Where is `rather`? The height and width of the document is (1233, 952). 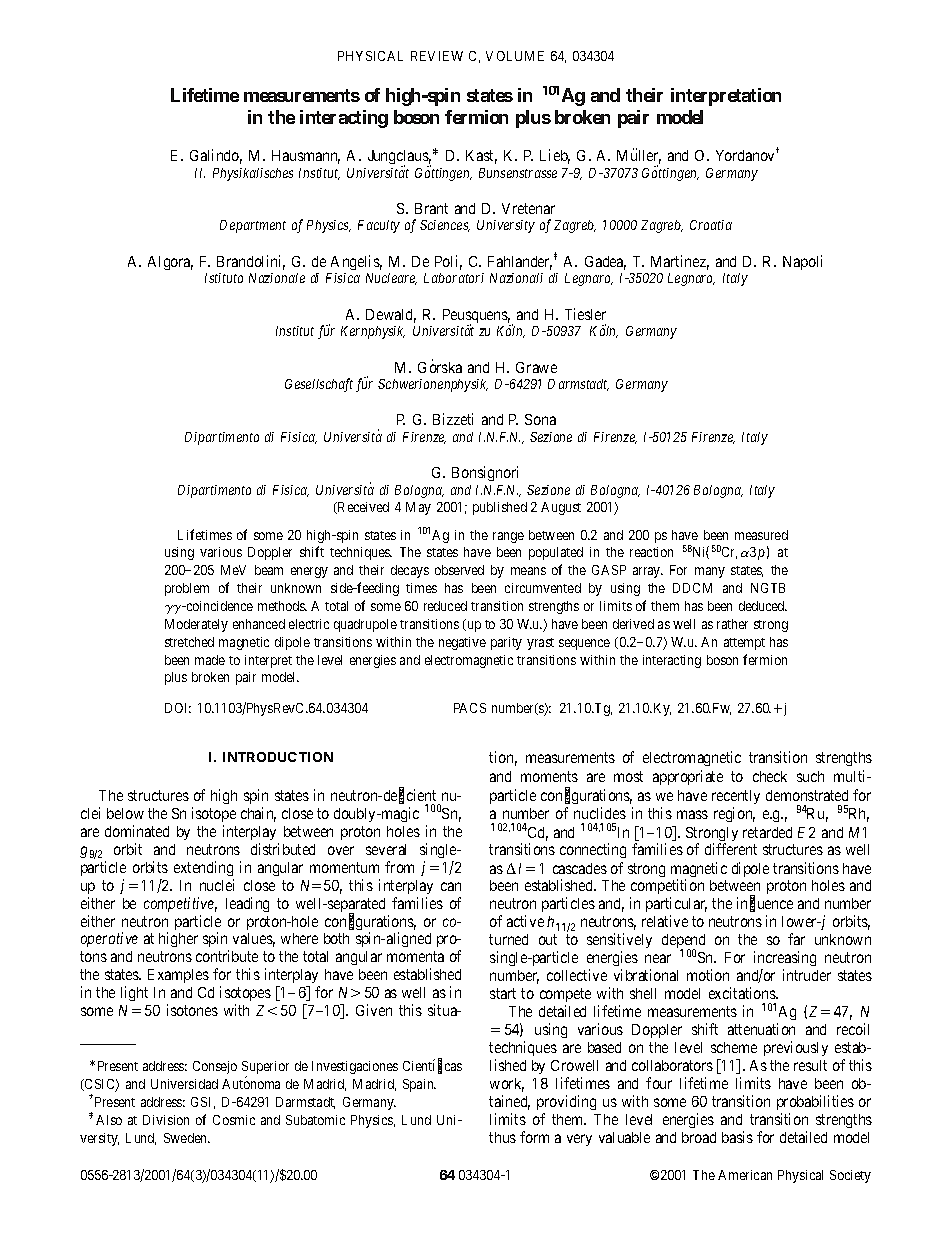
rather is located at coordinates (732, 624).
